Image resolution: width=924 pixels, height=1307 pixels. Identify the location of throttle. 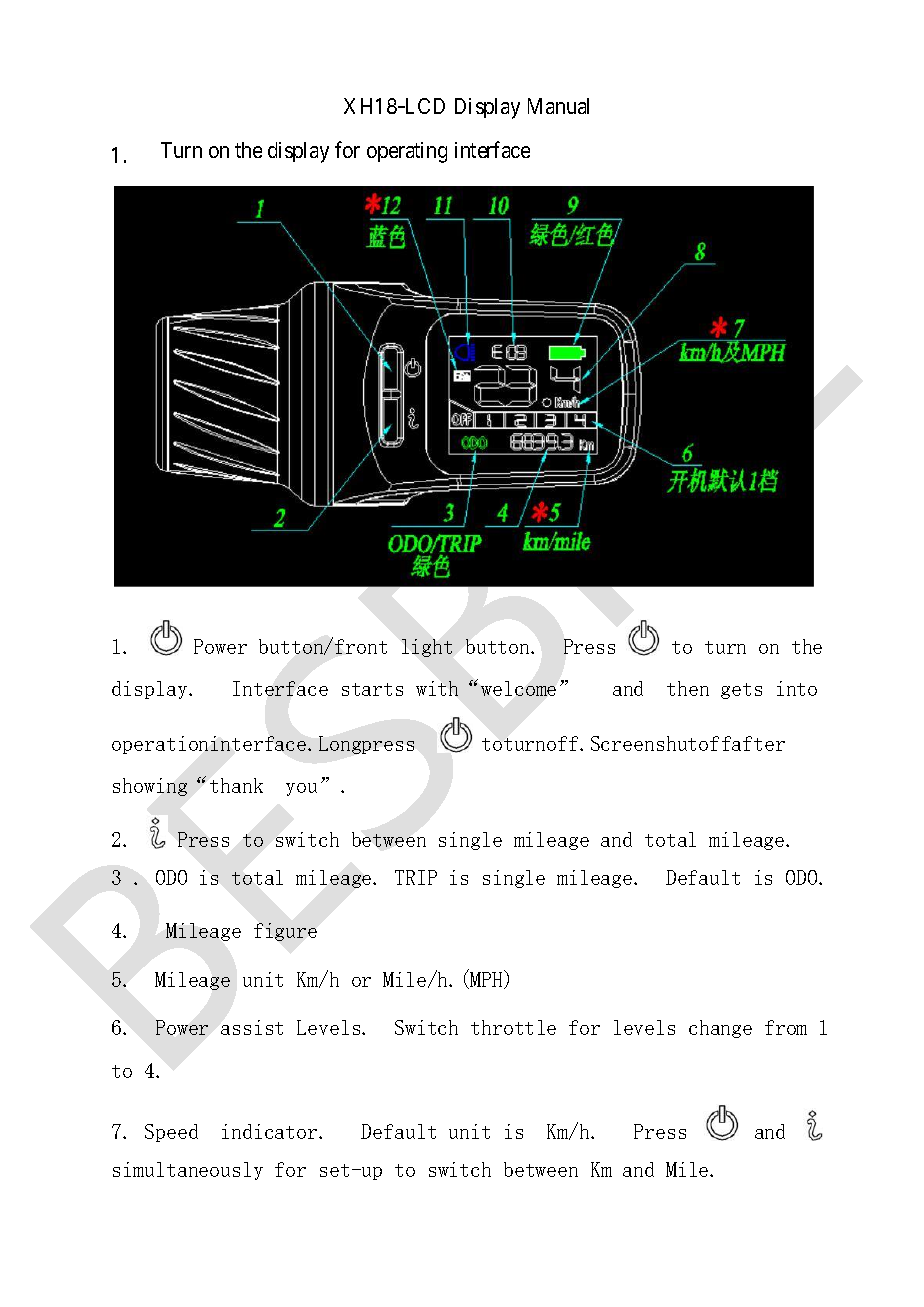
(513, 1027).
